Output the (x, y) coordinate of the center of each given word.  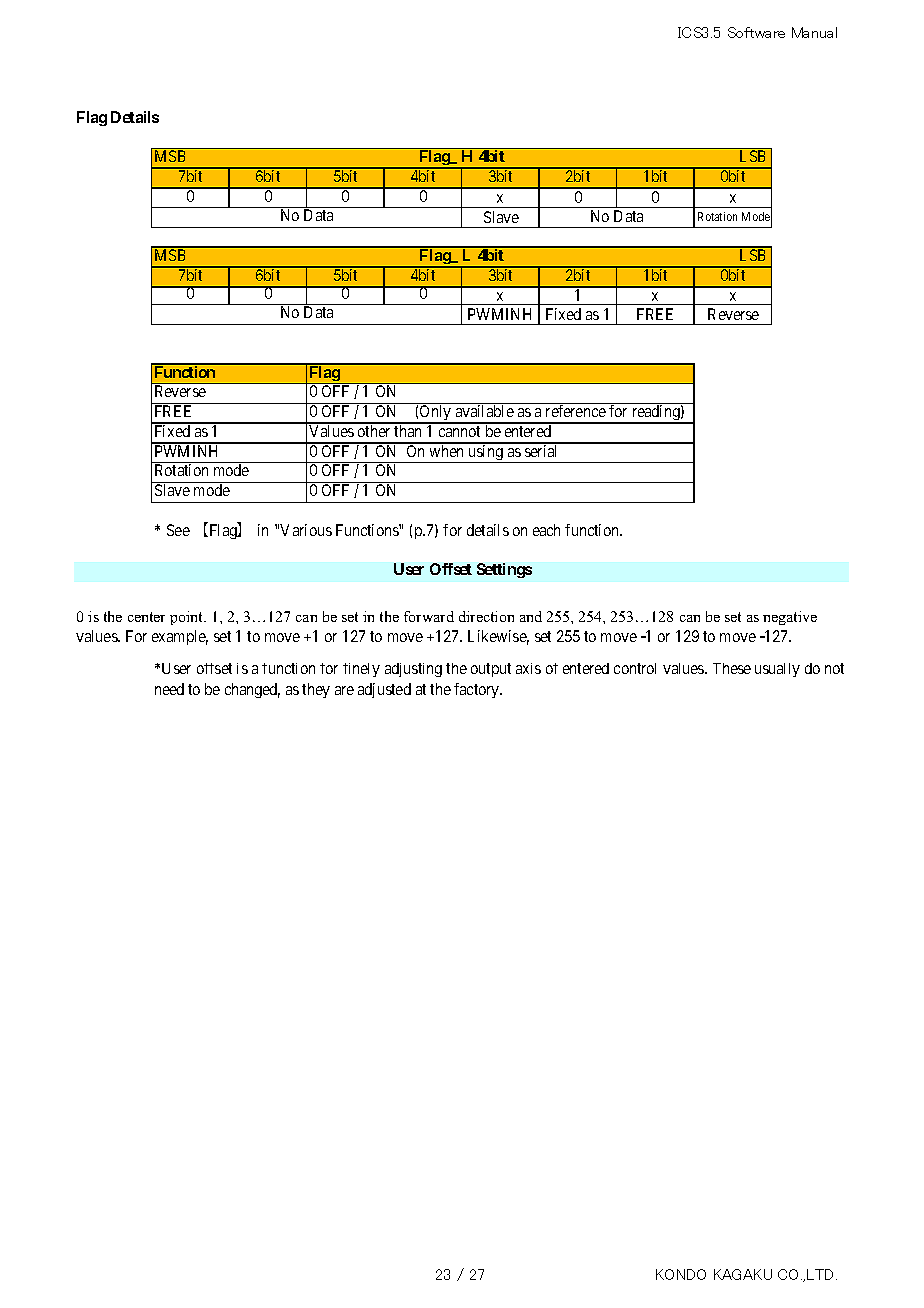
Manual (814, 32)
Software (756, 32)
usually (777, 670)
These (732, 668)
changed (252, 690)
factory (478, 690)
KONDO (681, 1274)
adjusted (384, 690)
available (485, 411)
